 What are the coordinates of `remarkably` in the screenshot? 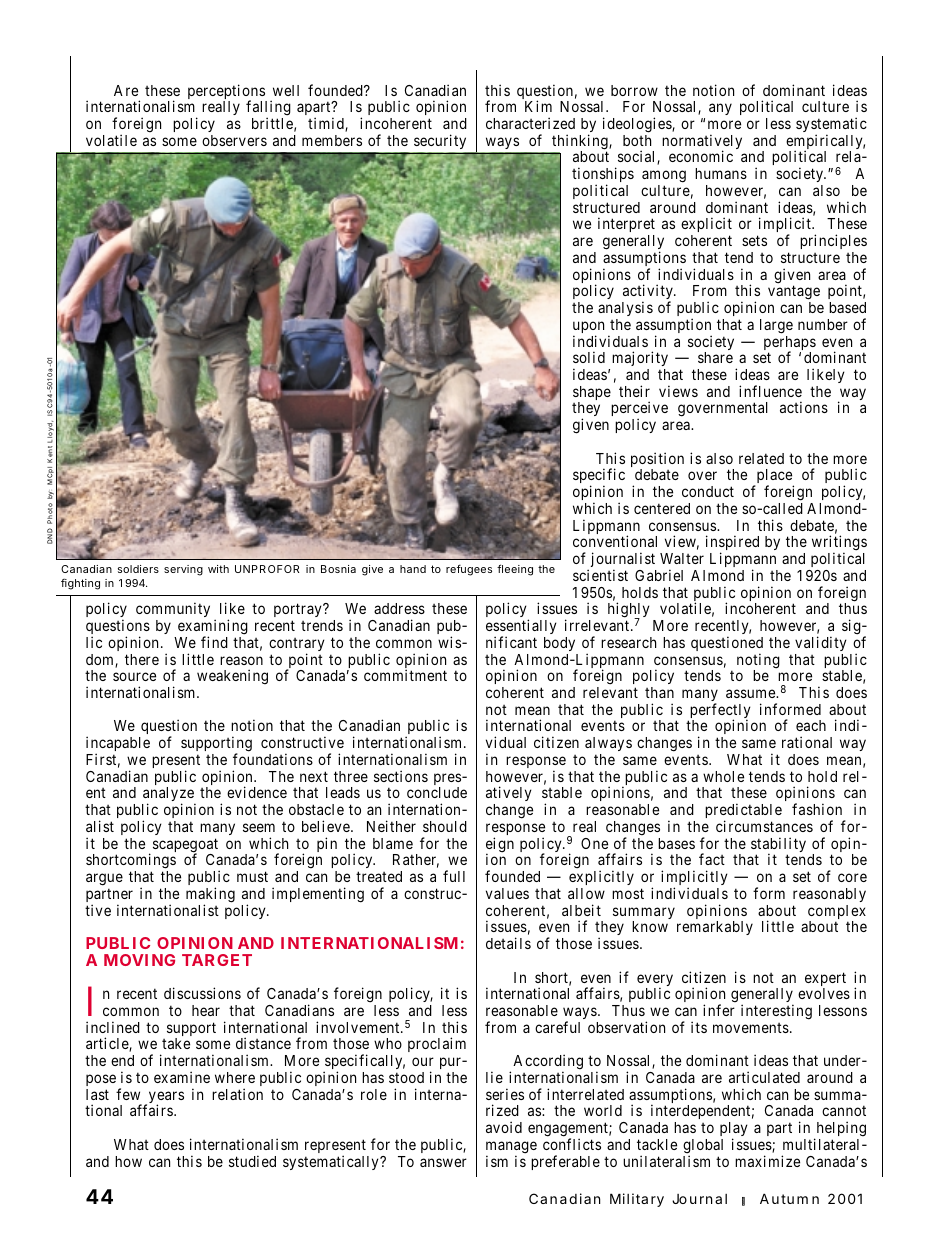 It's located at (715, 928).
